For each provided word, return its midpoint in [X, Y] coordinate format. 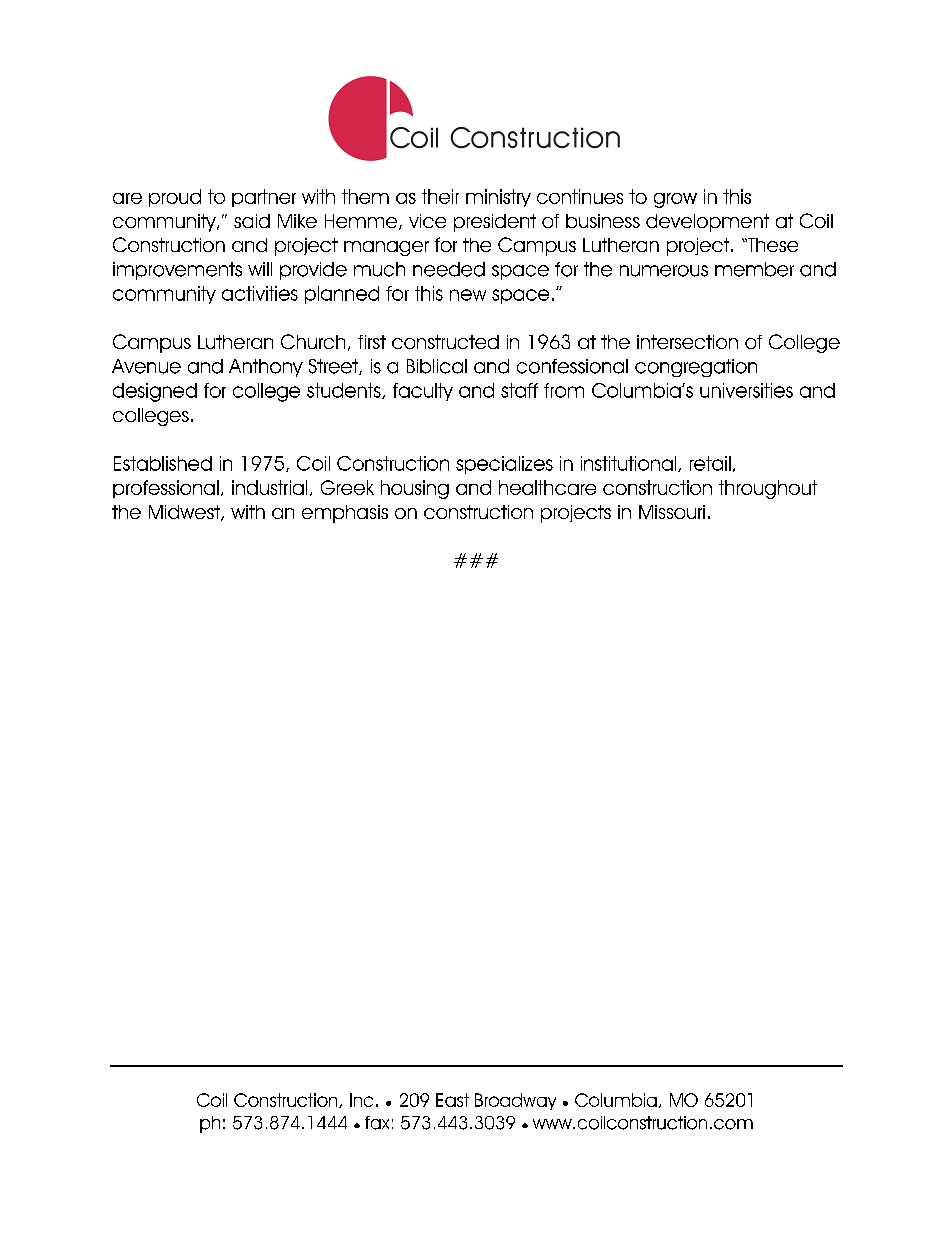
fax [377, 1123]
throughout [768, 489]
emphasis [345, 514]
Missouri [672, 512]
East [452, 1100]
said [252, 221]
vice [427, 221]
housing [415, 489]
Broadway [515, 1101]
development [707, 223]
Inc [361, 1100]
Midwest [185, 513]
